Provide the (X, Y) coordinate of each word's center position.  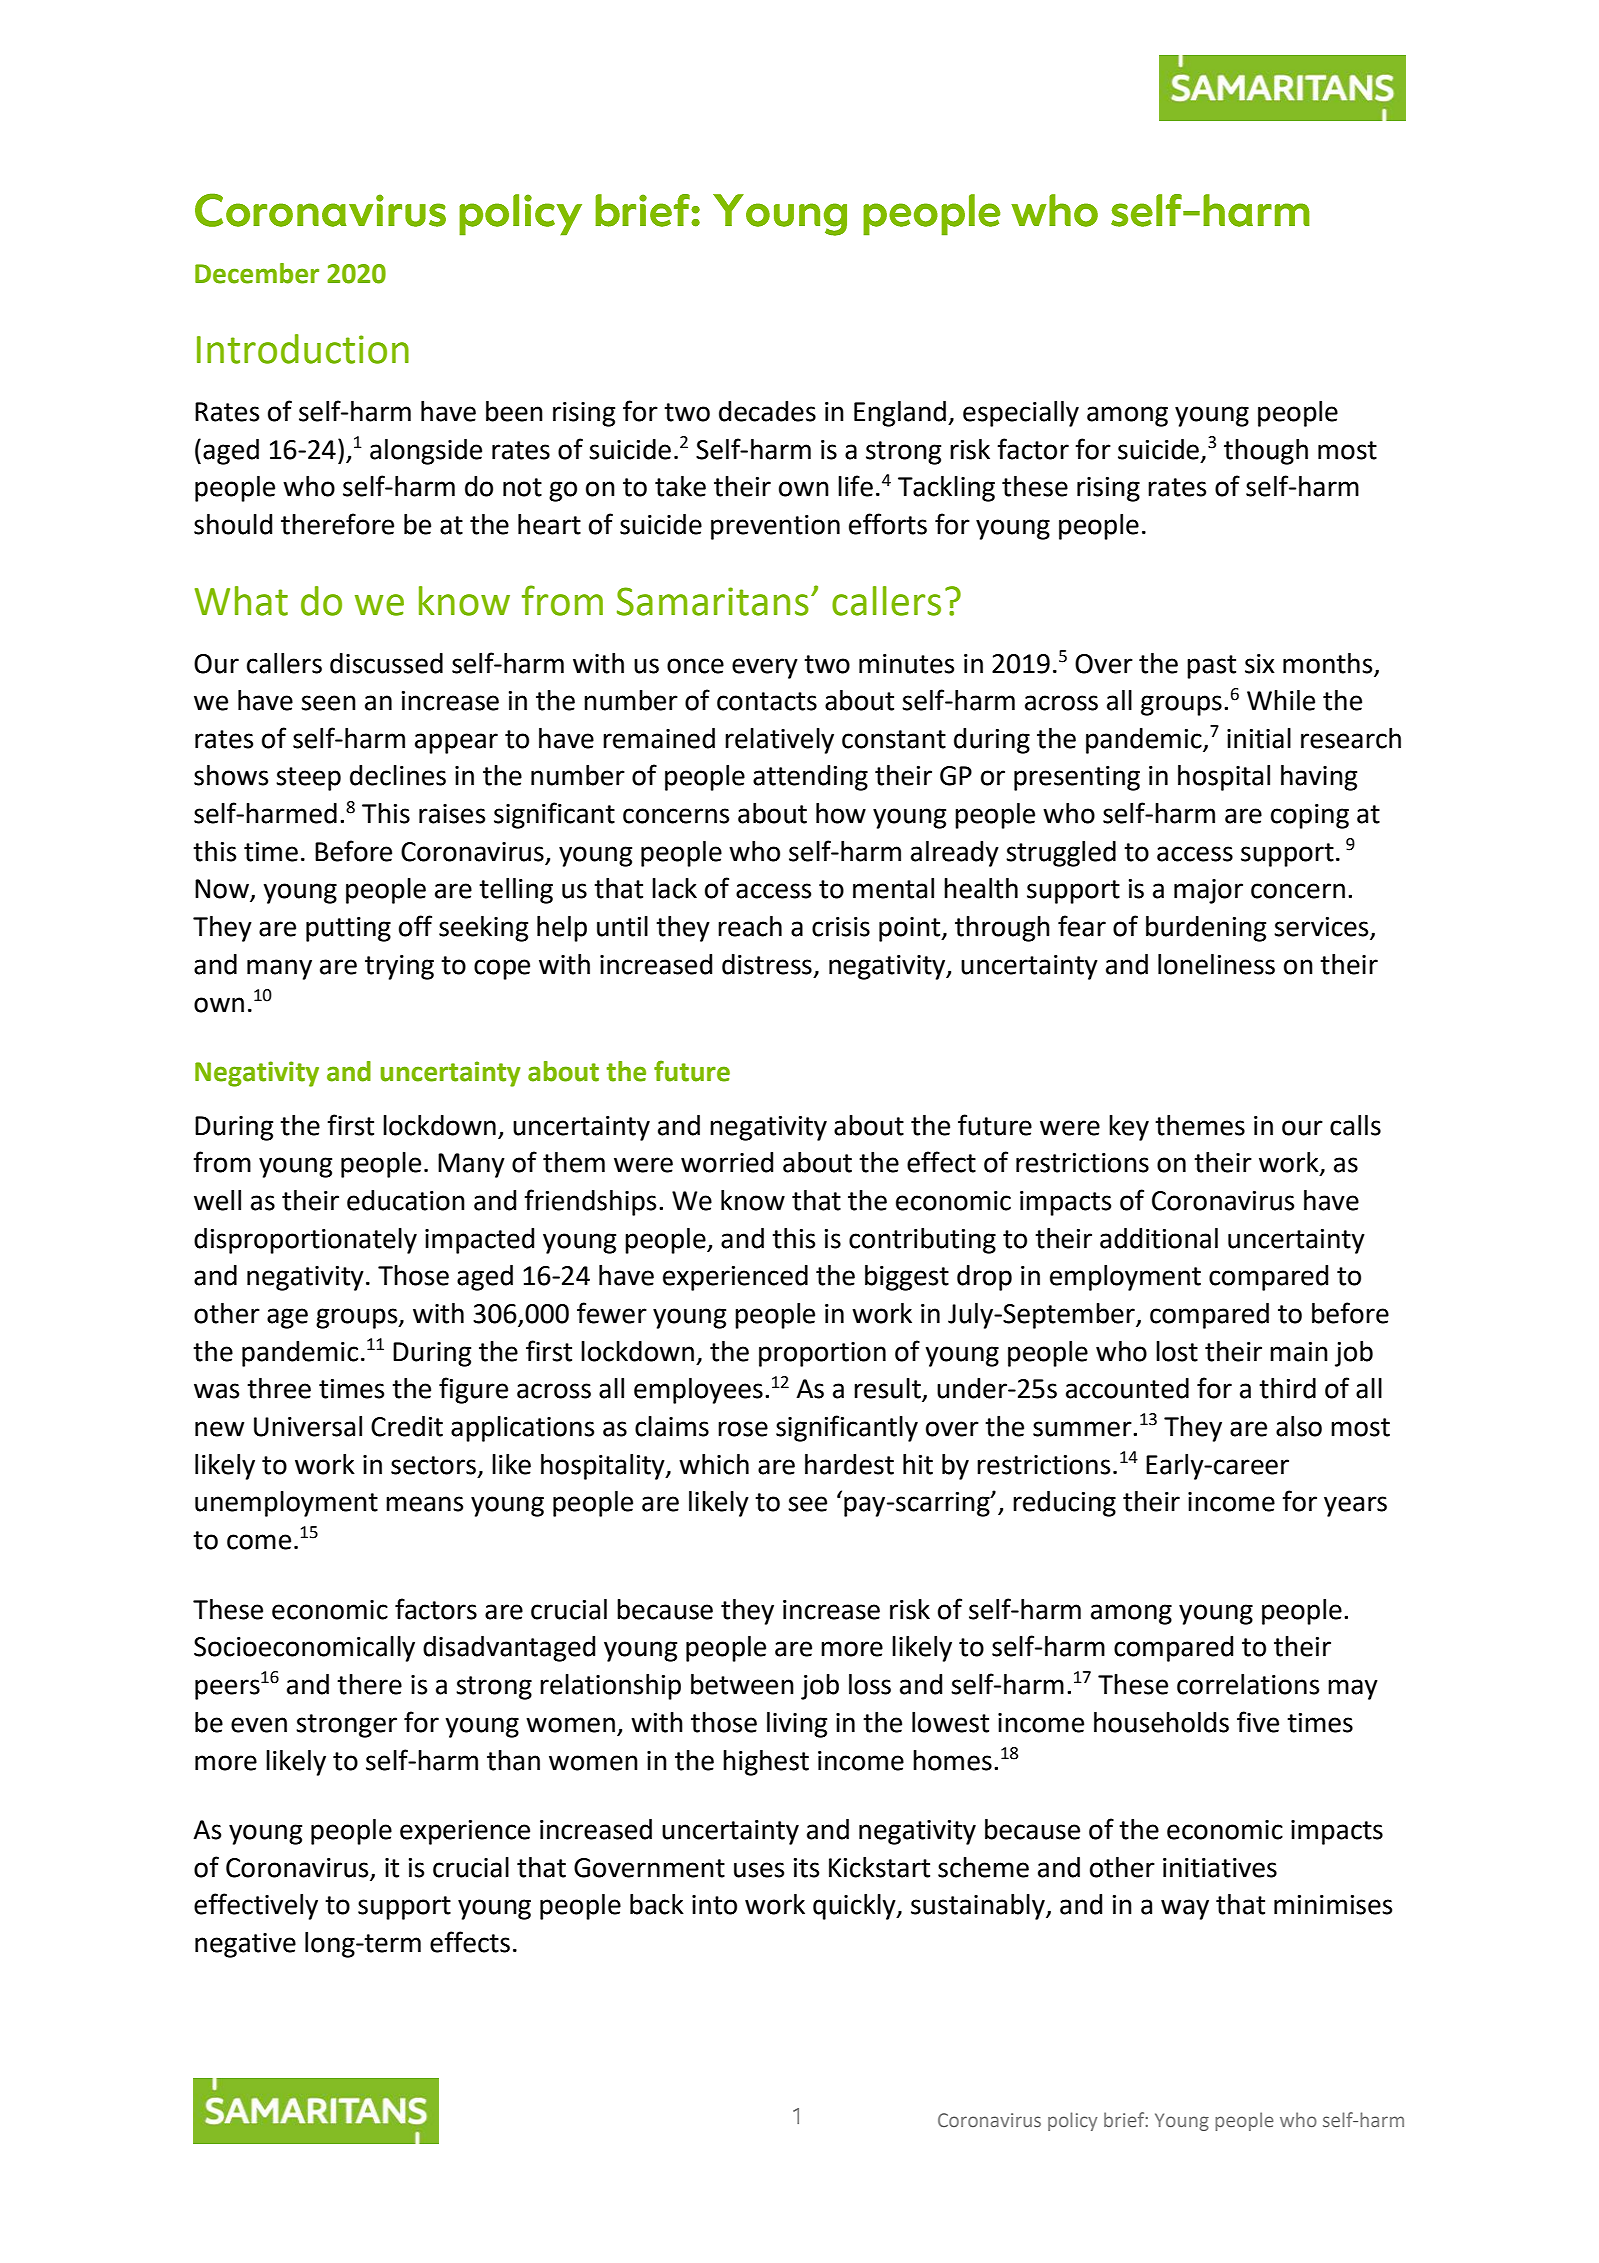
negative (245, 1945)
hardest (849, 1464)
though (1266, 452)
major (1208, 891)
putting (348, 929)
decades (767, 411)
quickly (855, 1907)
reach (750, 926)
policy (1072, 2121)
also (1299, 1426)
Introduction (303, 349)
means (424, 1504)
